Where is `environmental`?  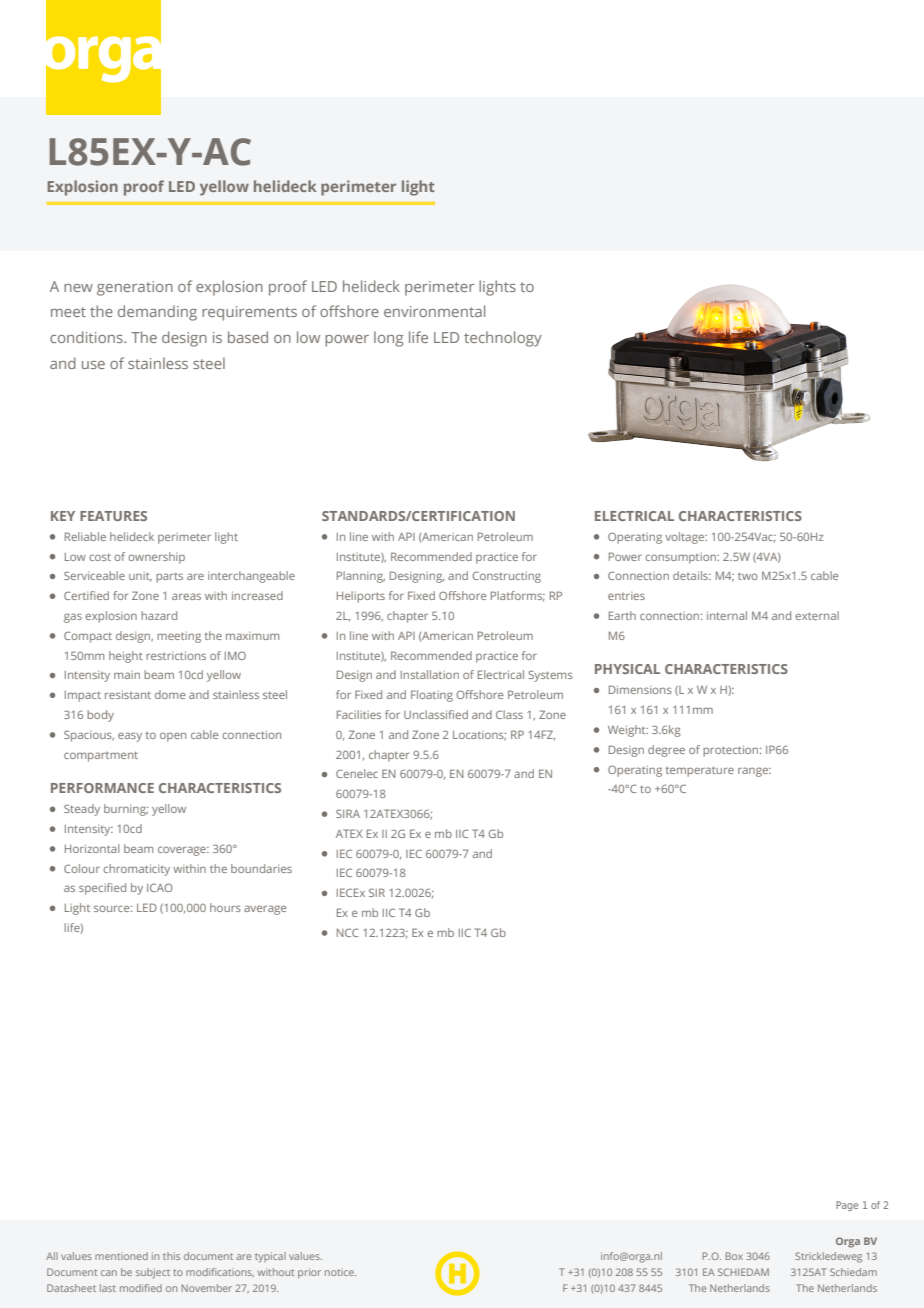 environmental is located at coordinates (434, 311).
